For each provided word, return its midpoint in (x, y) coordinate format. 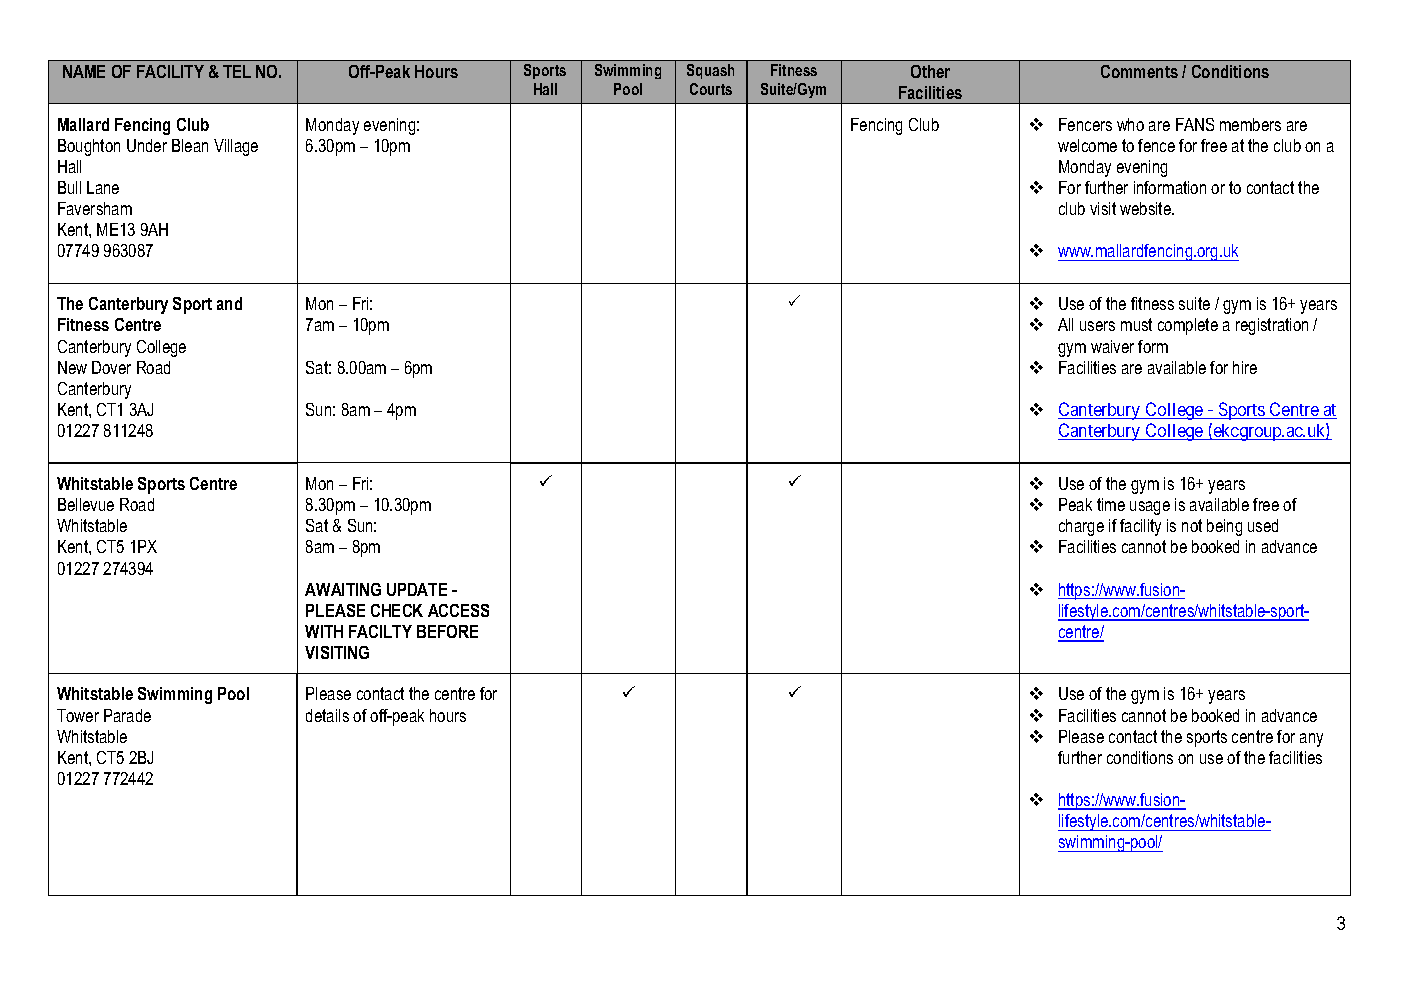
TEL (237, 71)
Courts (711, 89)
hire (1245, 367)
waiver (1112, 346)
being (1224, 527)
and (229, 303)
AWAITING (343, 589)
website (1146, 208)
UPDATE (417, 589)
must (1136, 324)
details (327, 715)
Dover (111, 367)
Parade (127, 715)
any (1311, 740)
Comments (1139, 71)
